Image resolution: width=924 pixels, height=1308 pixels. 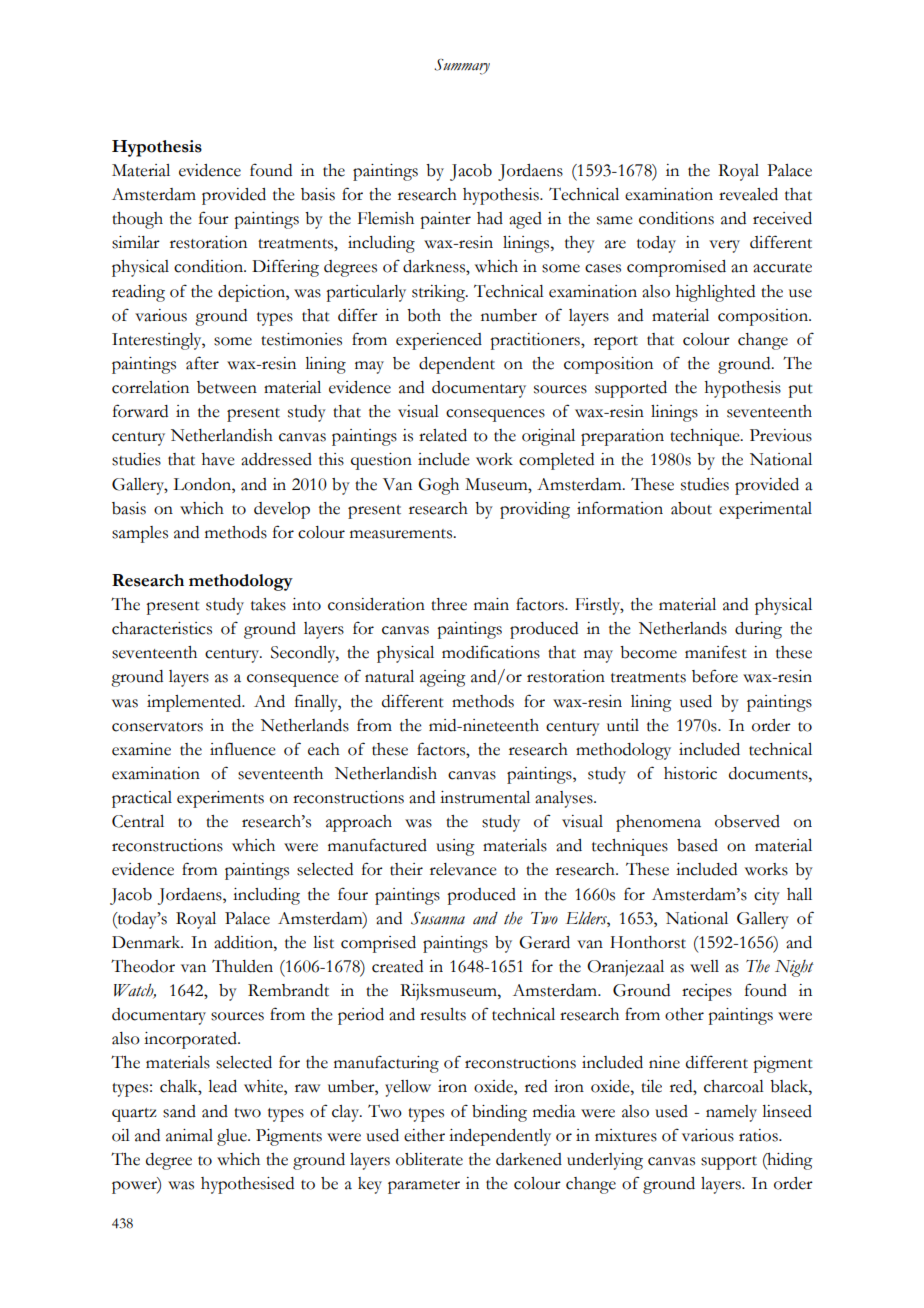 What do you see at coordinates (759, 1135) in the page?
I see `ratios` at bounding box center [759, 1135].
